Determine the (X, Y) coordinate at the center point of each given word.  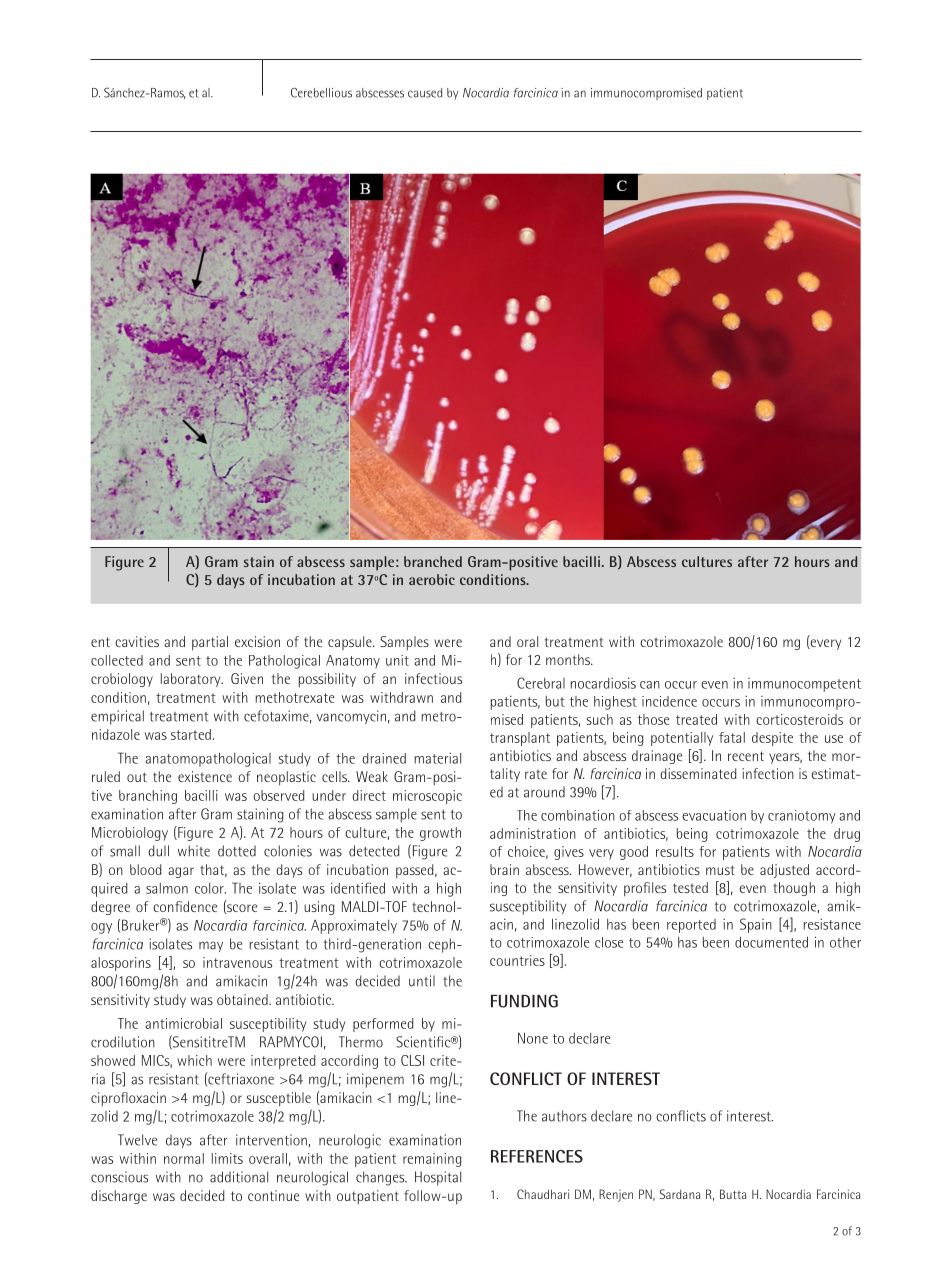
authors (564, 1116)
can (650, 685)
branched (433, 561)
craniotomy (802, 817)
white (194, 851)
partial (210, 643)
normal (184, 1158)
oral (527, 641)
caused (425, 93)
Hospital (438, 1178)
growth (440, 834)
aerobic (432, 579)
